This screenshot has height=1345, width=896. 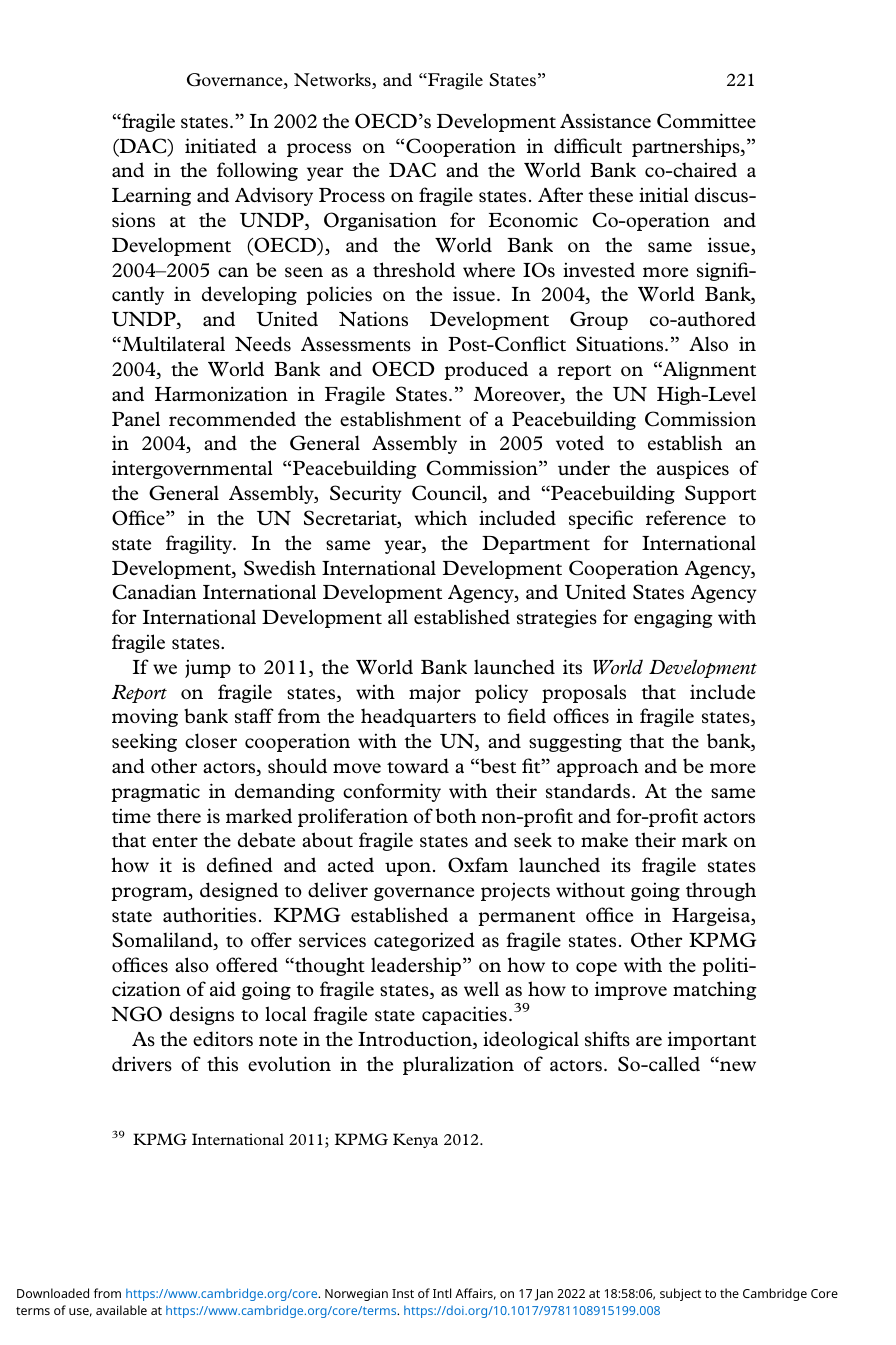 What do you see at coordinates (333, 81) in the screenshot?
I see `Networks` at bounding box center [333, 81].
